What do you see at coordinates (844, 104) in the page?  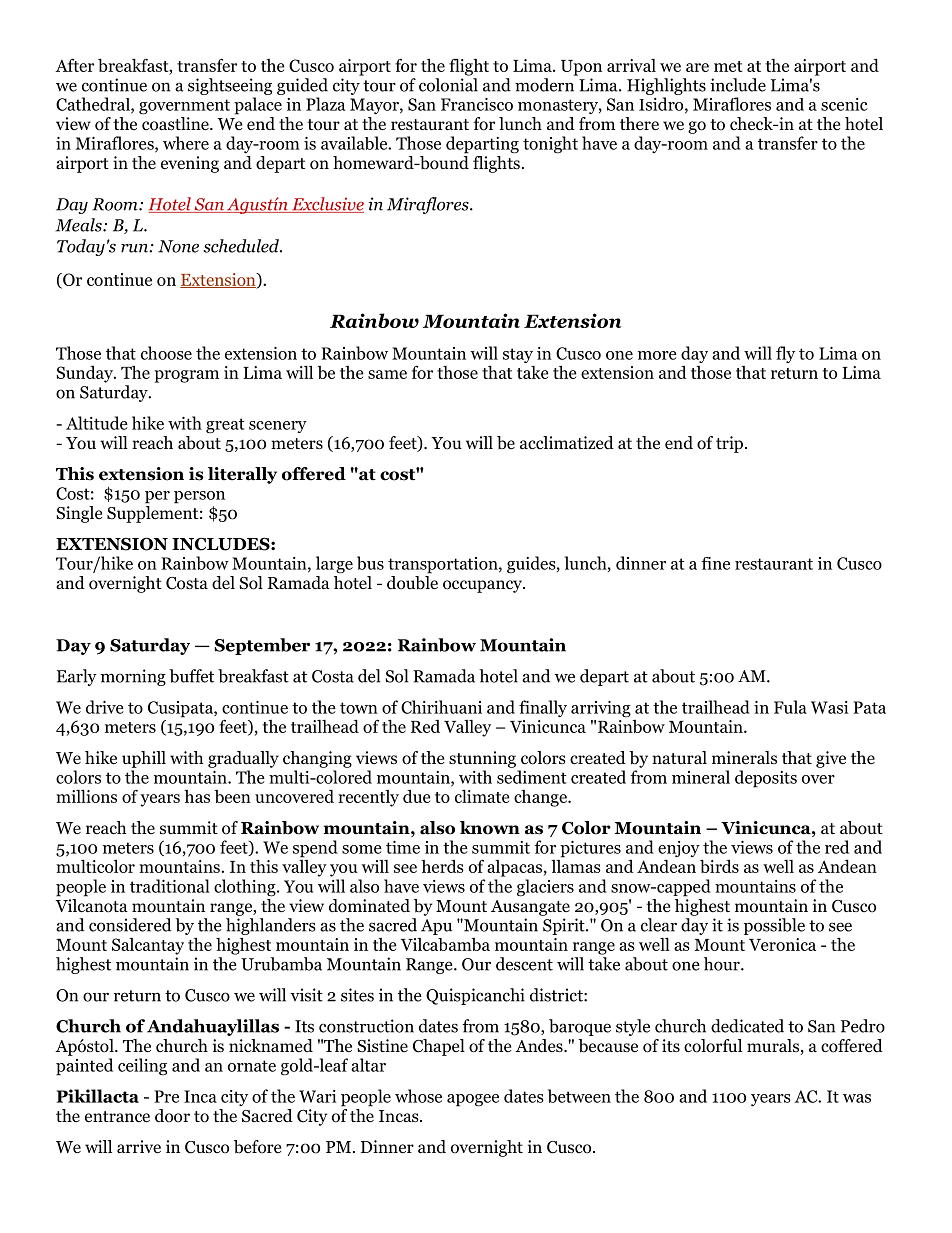 I see `scenic` at bounding box center [844, 104].
